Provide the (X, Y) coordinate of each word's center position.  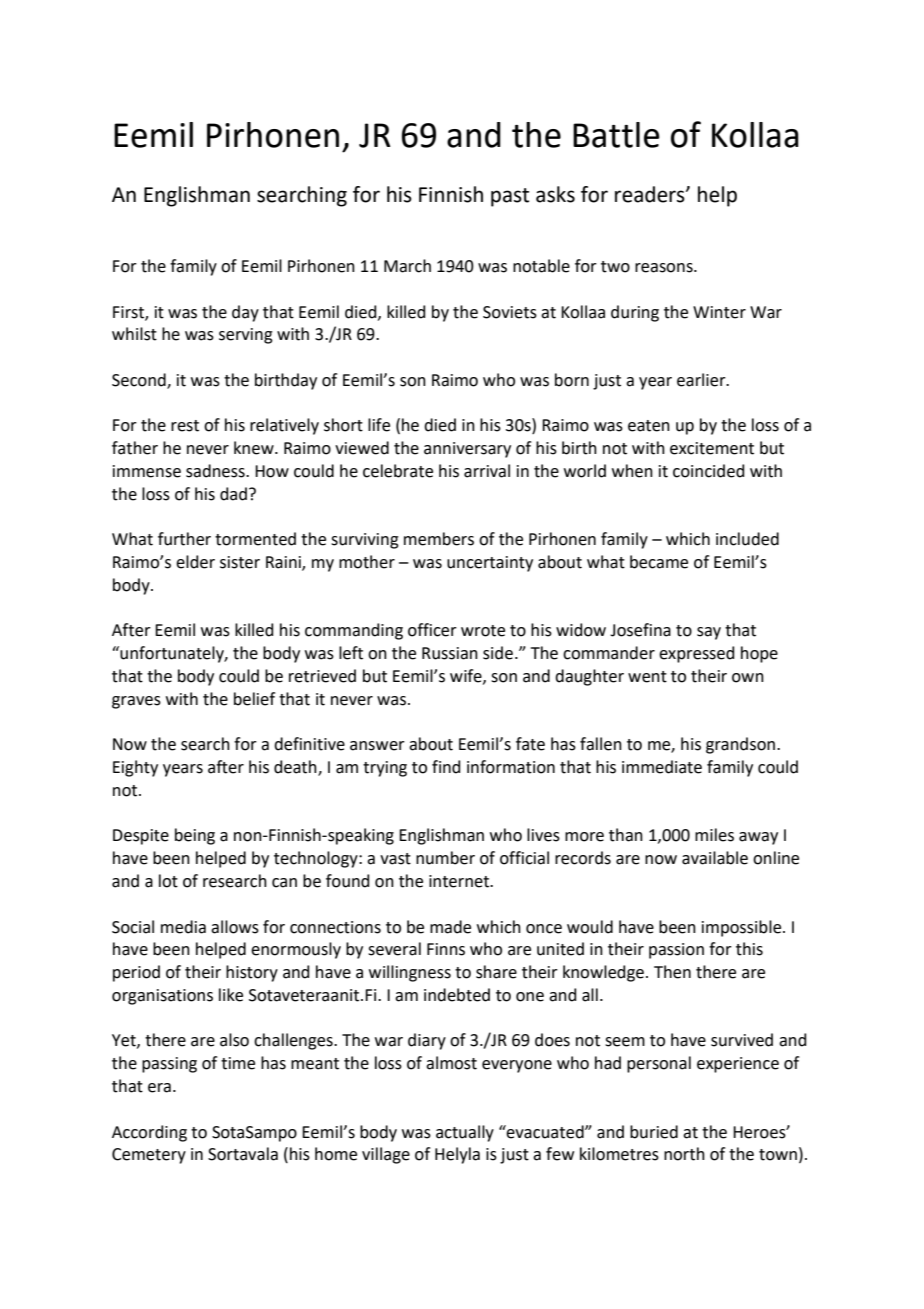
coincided (709, 471)
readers (651, 194)
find (446, 767)
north (684, 1154)
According (149, 1133)
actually (465, 1133)
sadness (216, 471)
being (195, 836)
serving (246, 336)
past (510, 197)
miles (714, 835)
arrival (487, 471)
